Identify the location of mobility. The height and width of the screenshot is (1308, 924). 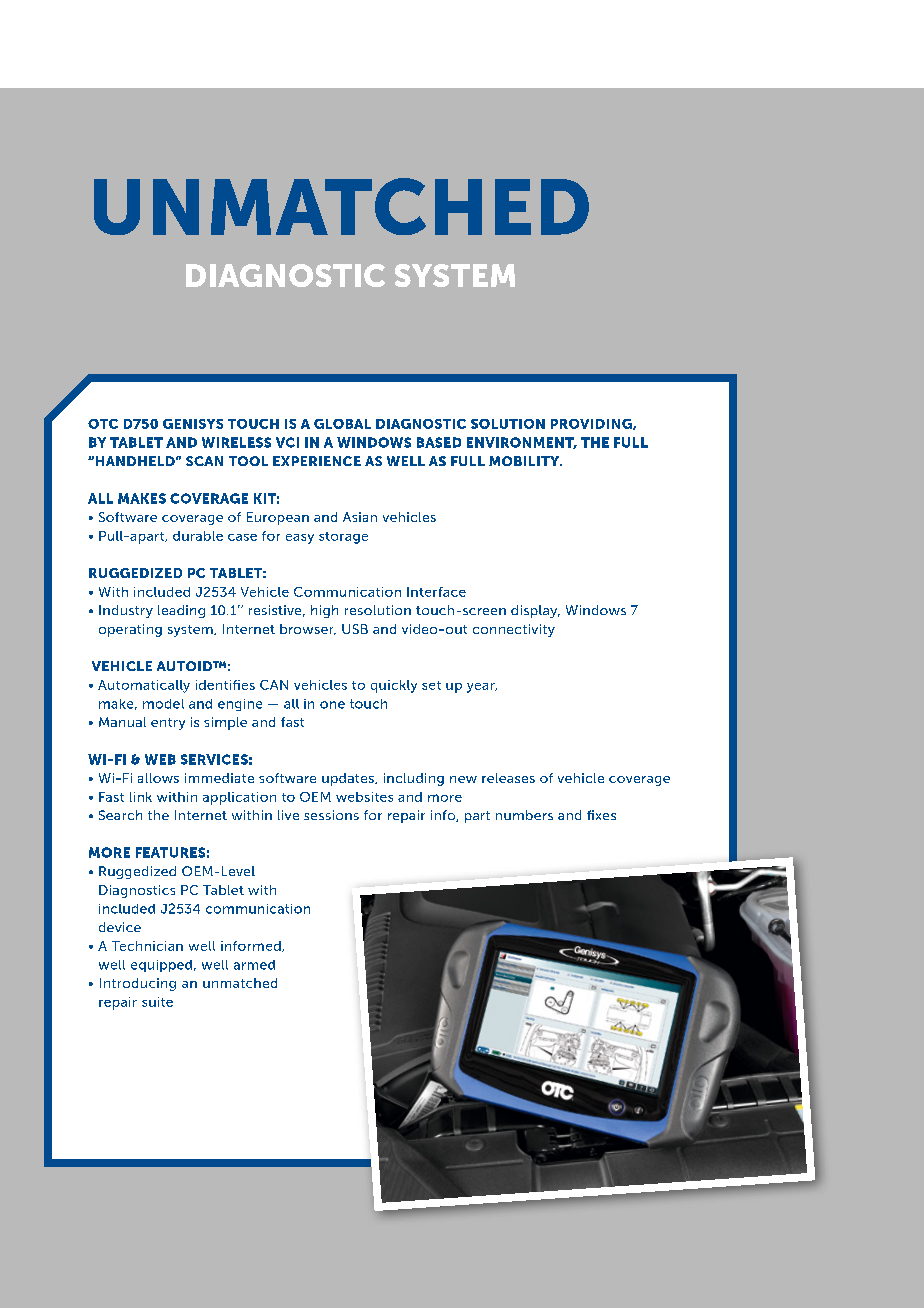
(525, 461).
